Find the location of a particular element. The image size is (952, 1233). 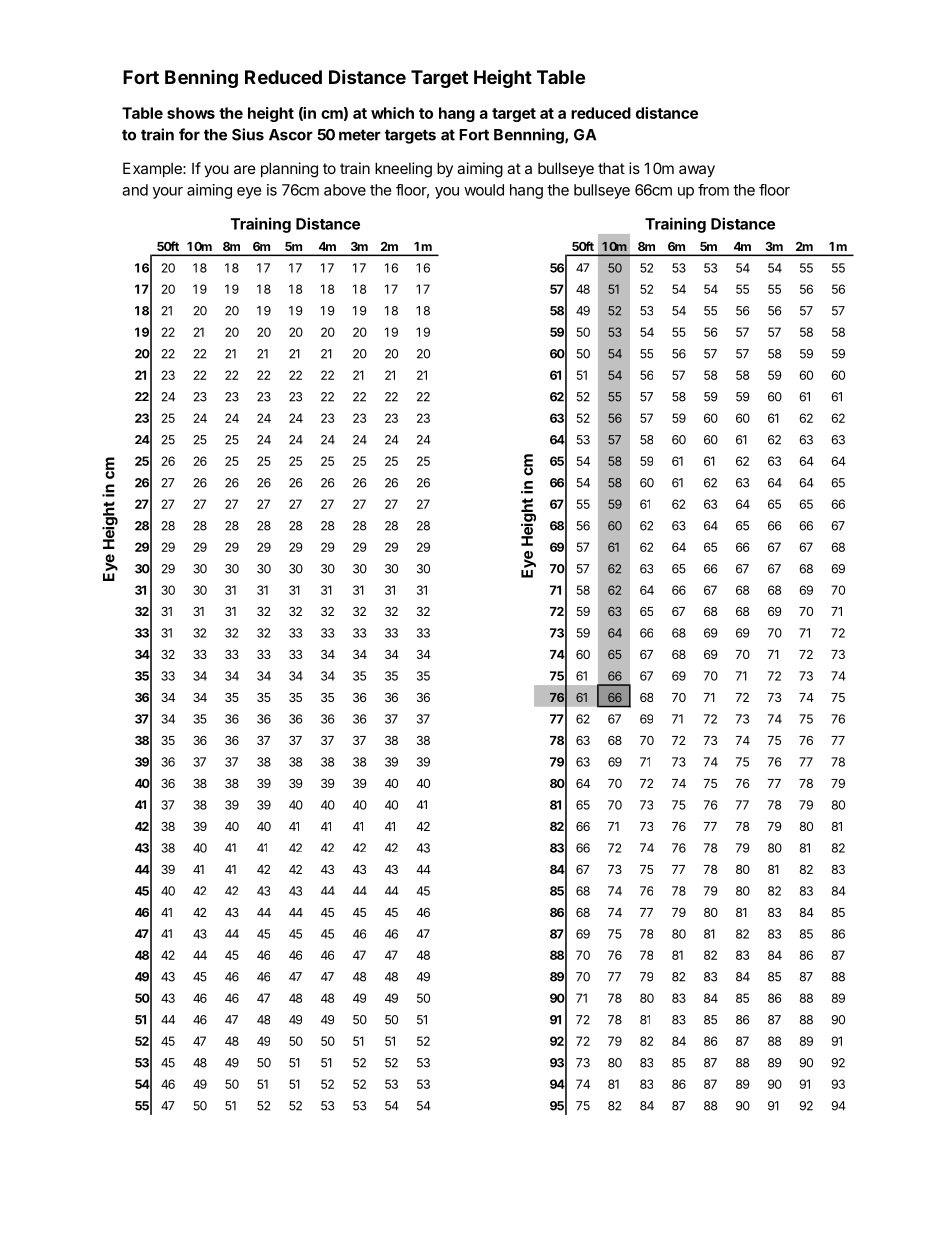

above is located at coordinates (345, 190).
